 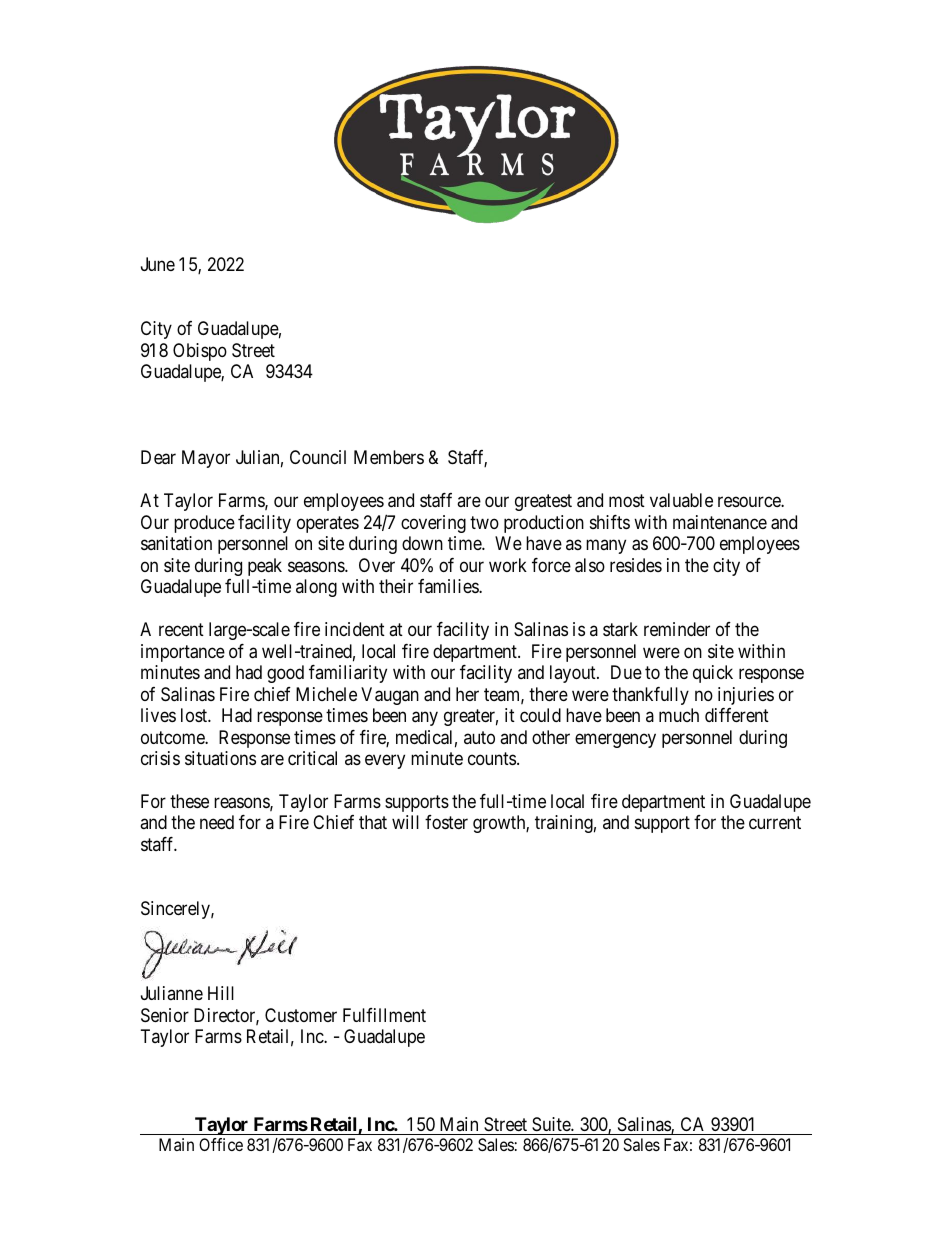 What do you see at coordinates (479, 737) in the document?
I see `auto` at bounding box center [479, 737].
